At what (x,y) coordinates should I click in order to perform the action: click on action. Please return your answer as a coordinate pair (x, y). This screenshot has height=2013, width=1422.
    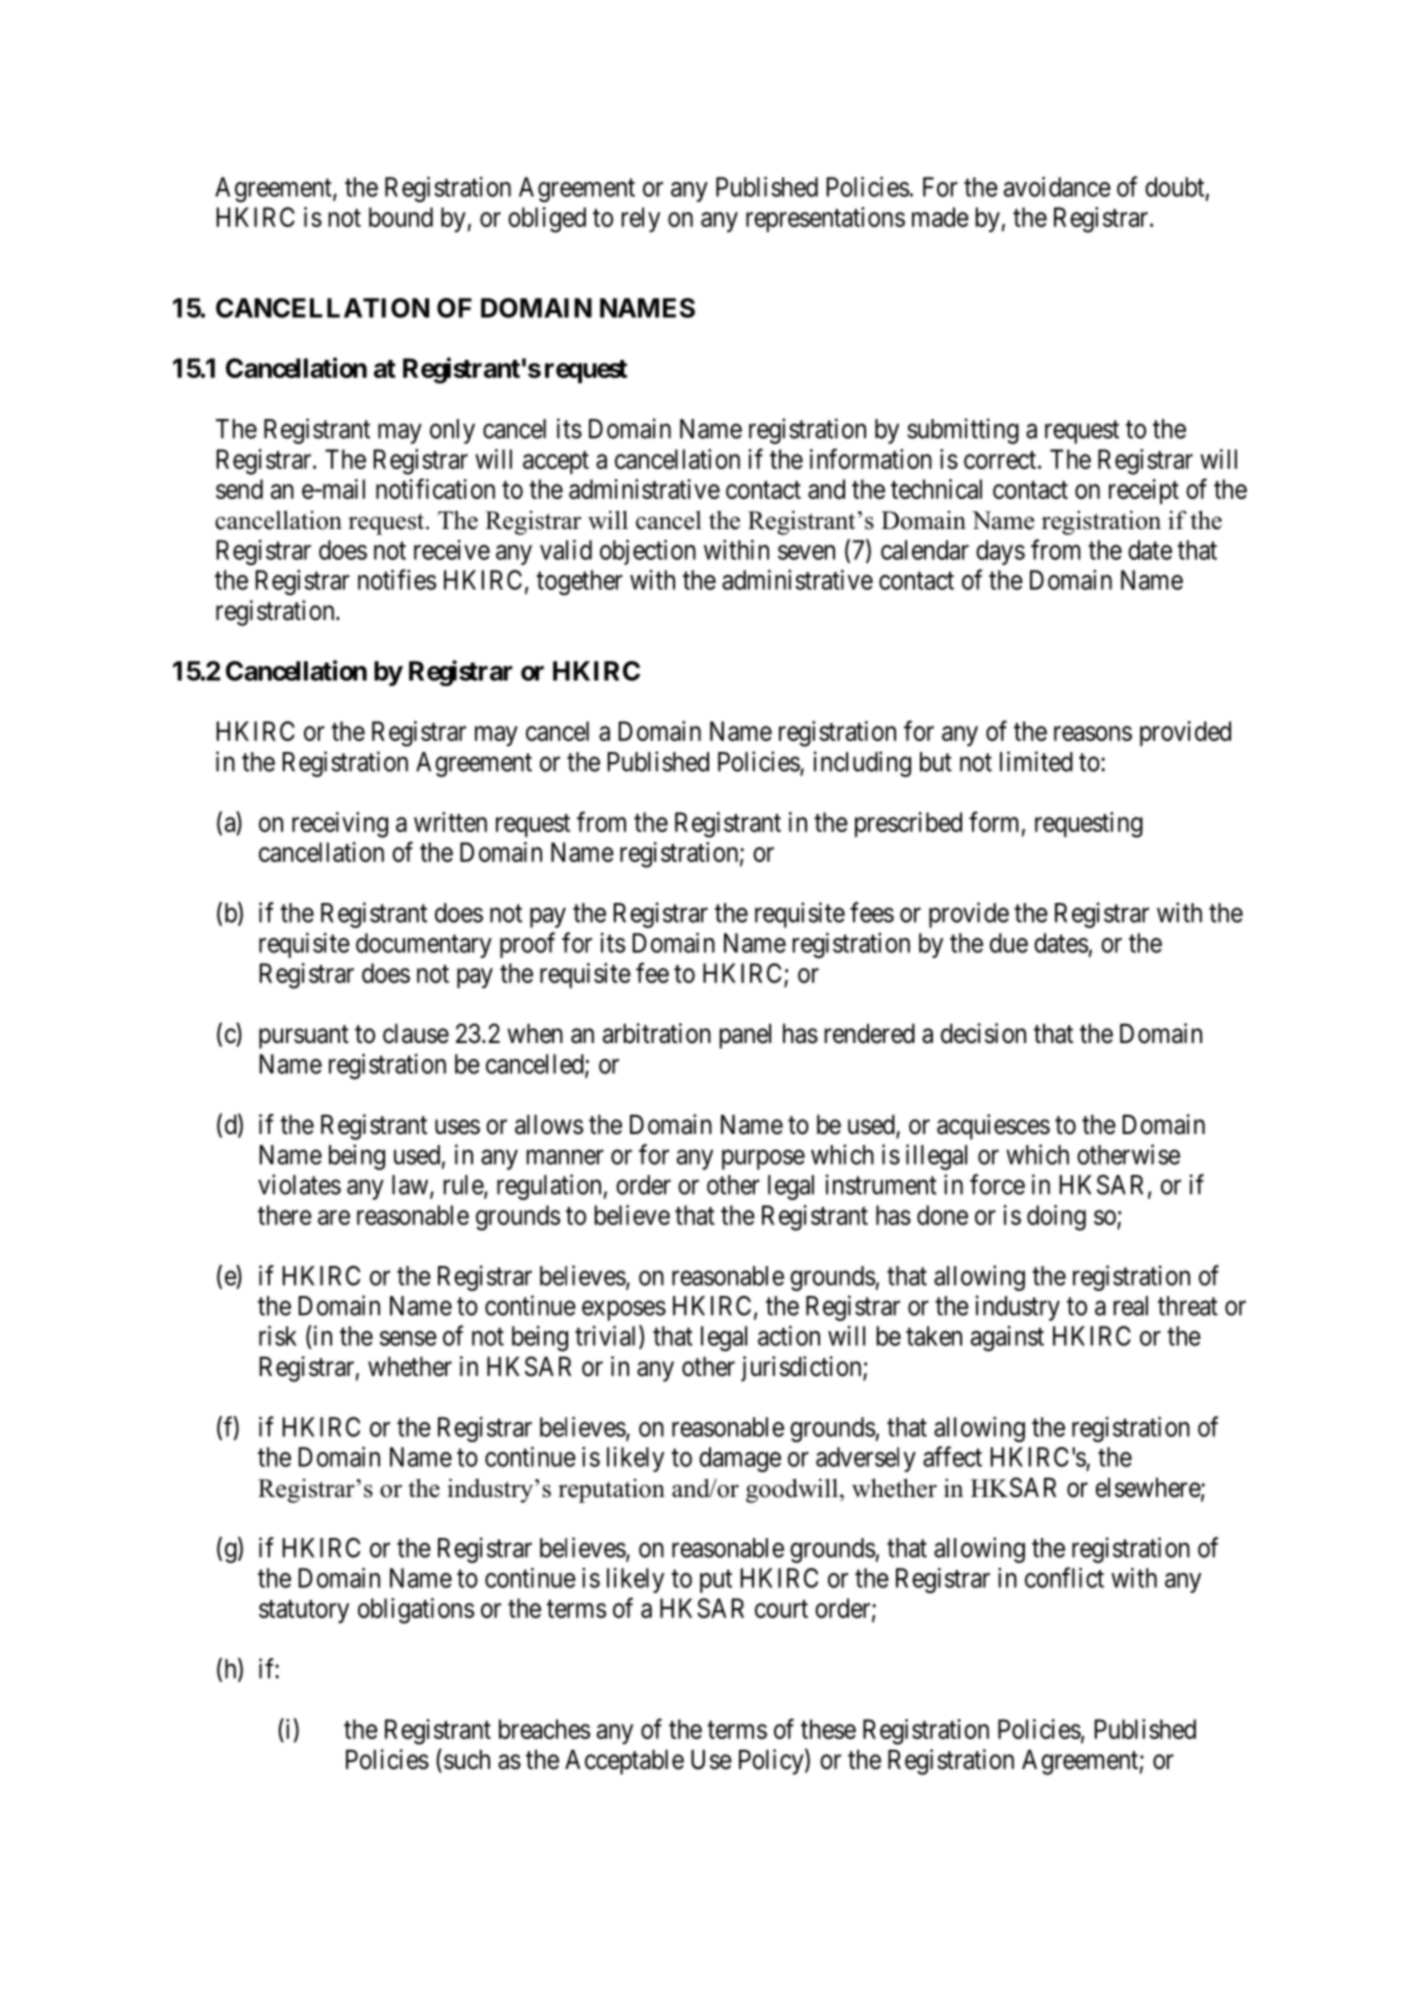
    Looking at the image, I should click on (789, 1335).
